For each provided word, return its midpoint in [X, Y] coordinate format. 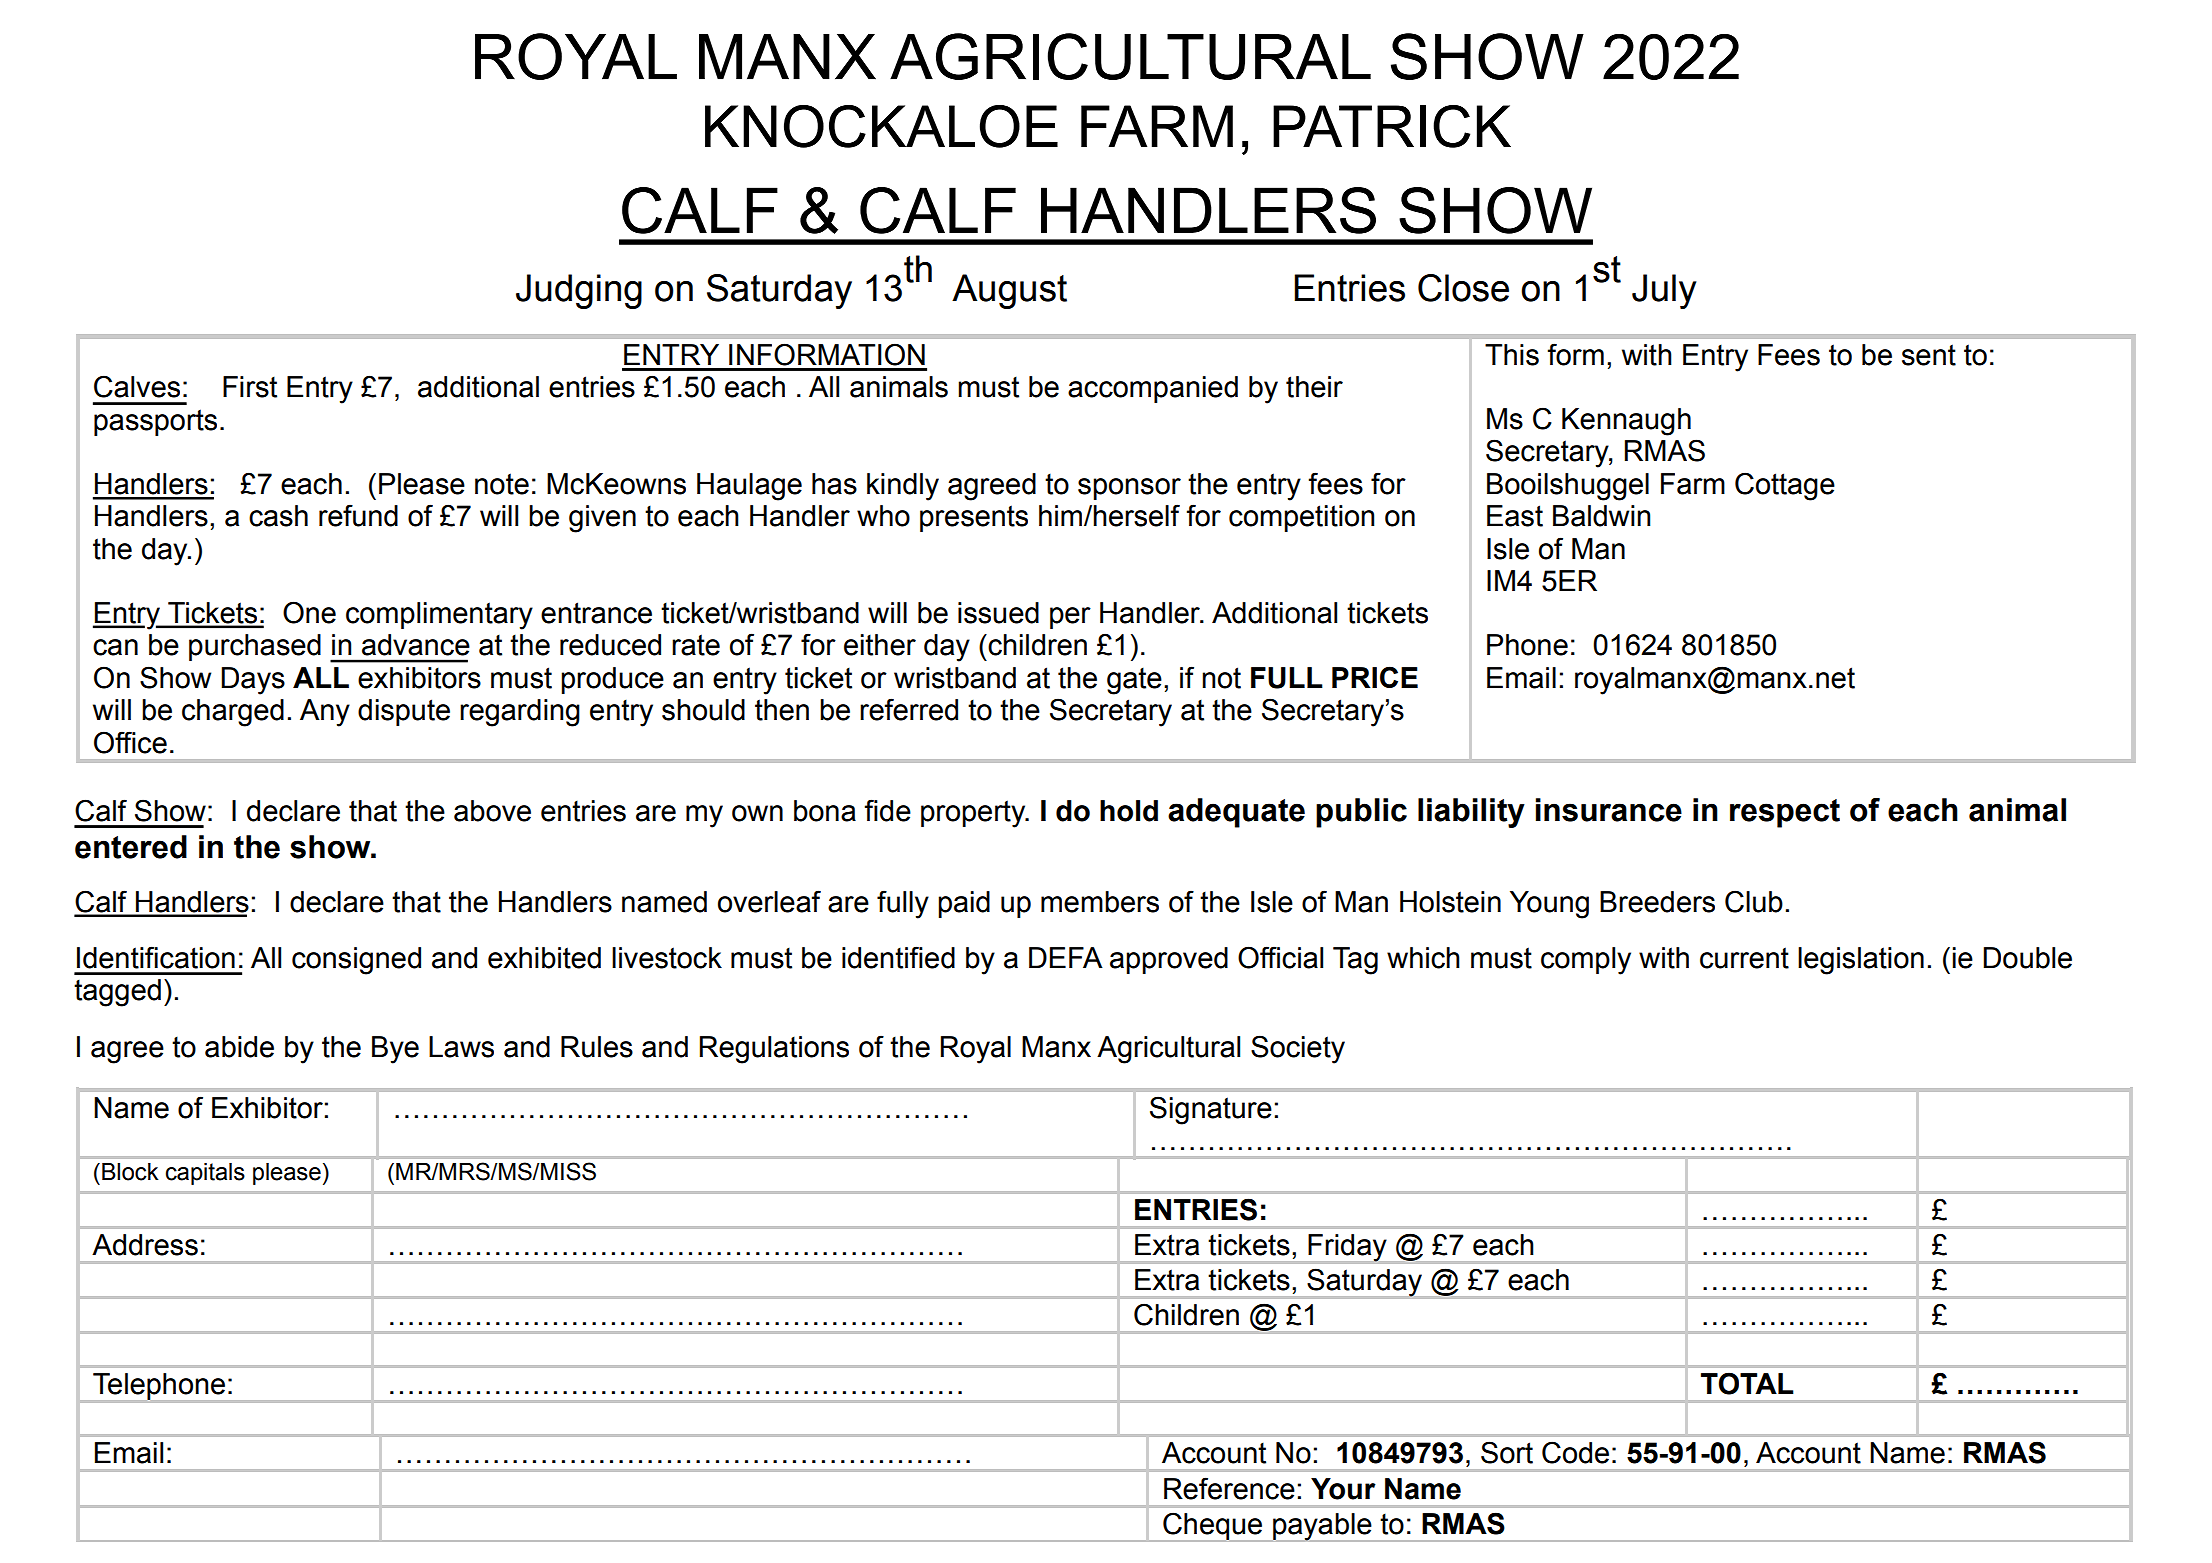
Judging [579, 291]
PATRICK [1392, 126]
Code [1575, 1452]
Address [145, 1245]
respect [1785, 813]
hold [1129, 811]
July [1664, 291]
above [492, 811]
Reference [1229, 1488]
